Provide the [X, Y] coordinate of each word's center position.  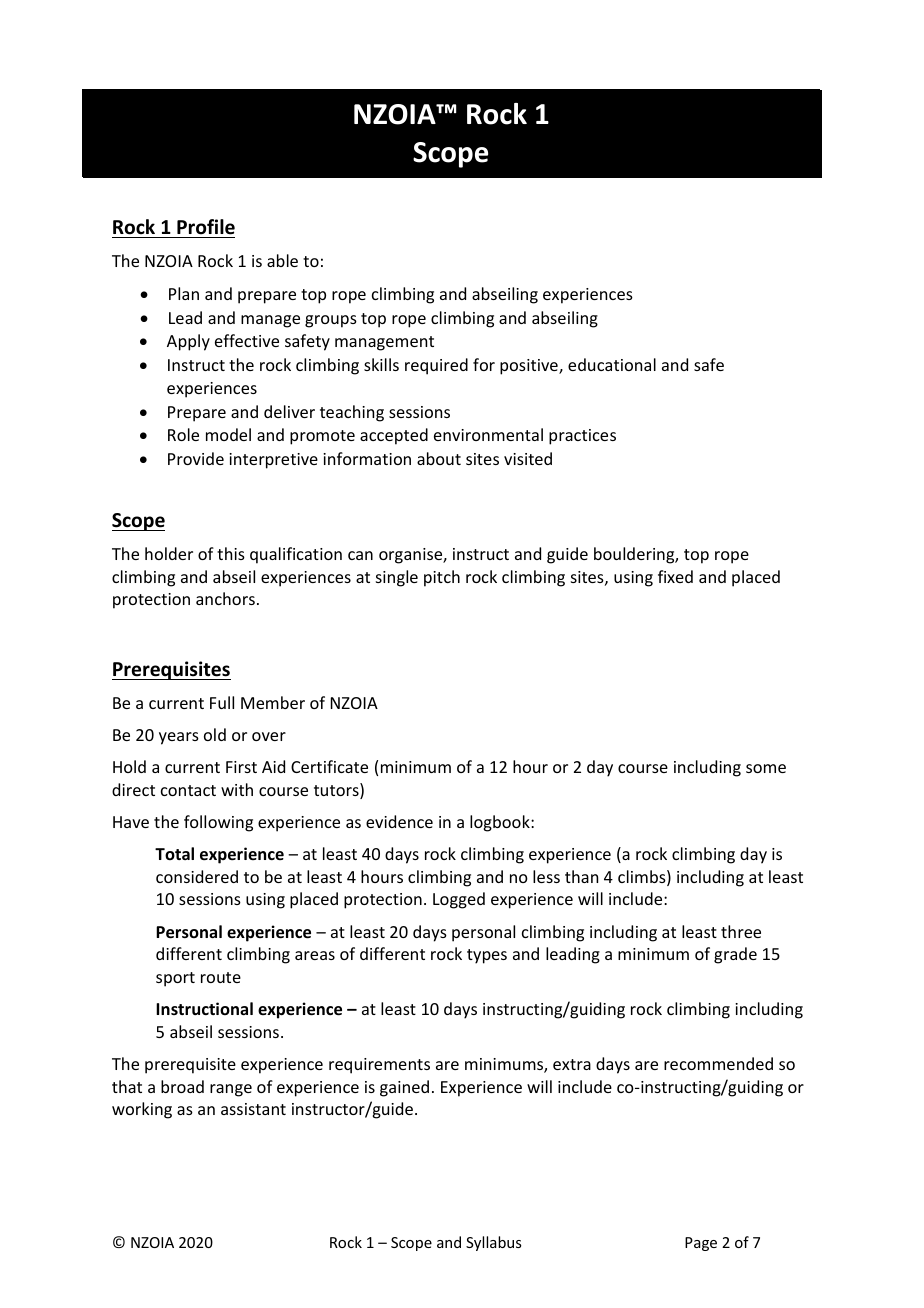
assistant [253, 1109]
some [766, 768]
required [436, 366]
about [439, 458]
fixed [675, 576]
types [487, 956]
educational [612, 364]
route [221, 977]
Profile [206, 227]
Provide [196, 458]
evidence [399, 821]
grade [735, 955]
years [179, 738]
